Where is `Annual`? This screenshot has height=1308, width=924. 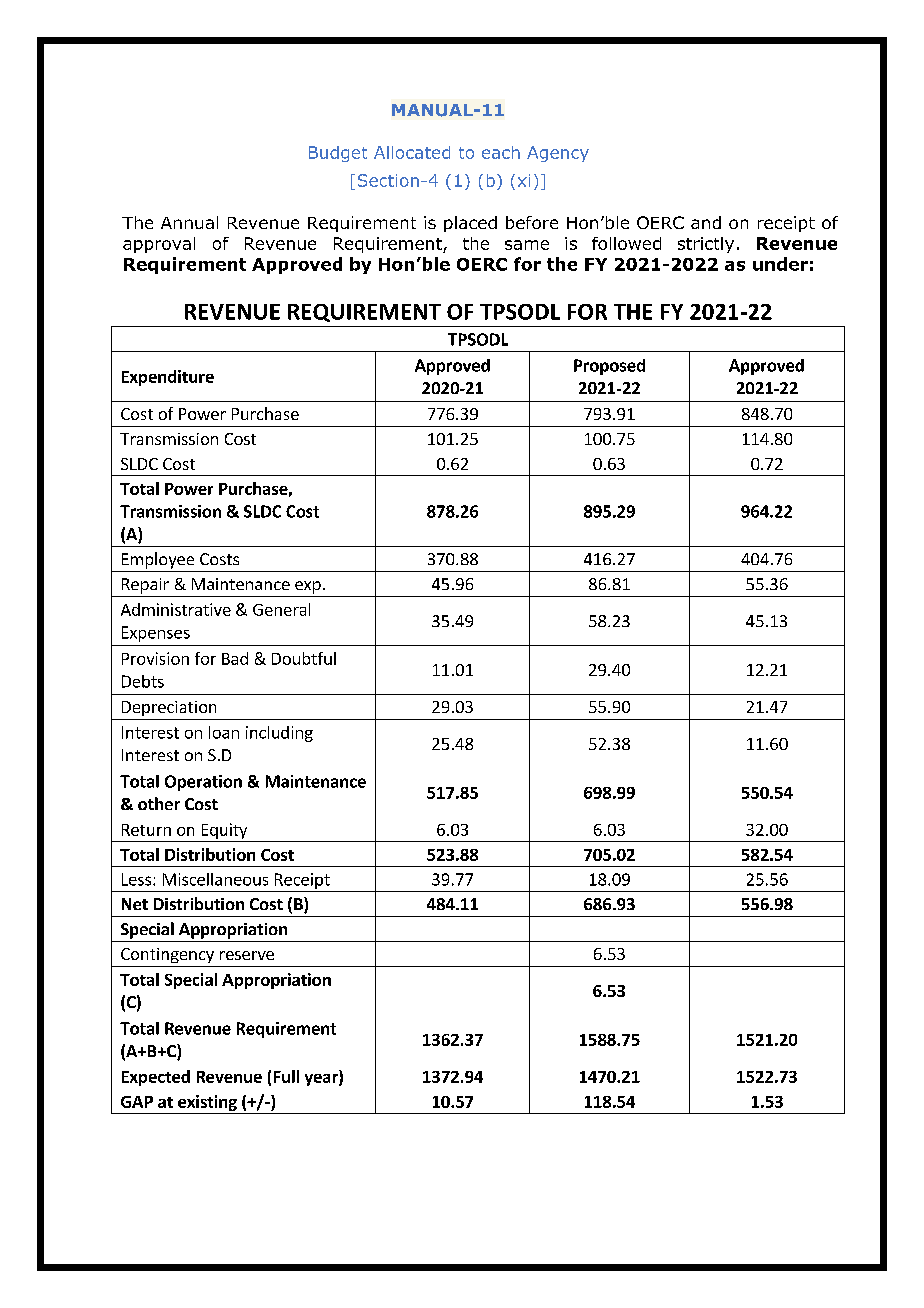 Annual is located at coordinates (189, 222).
